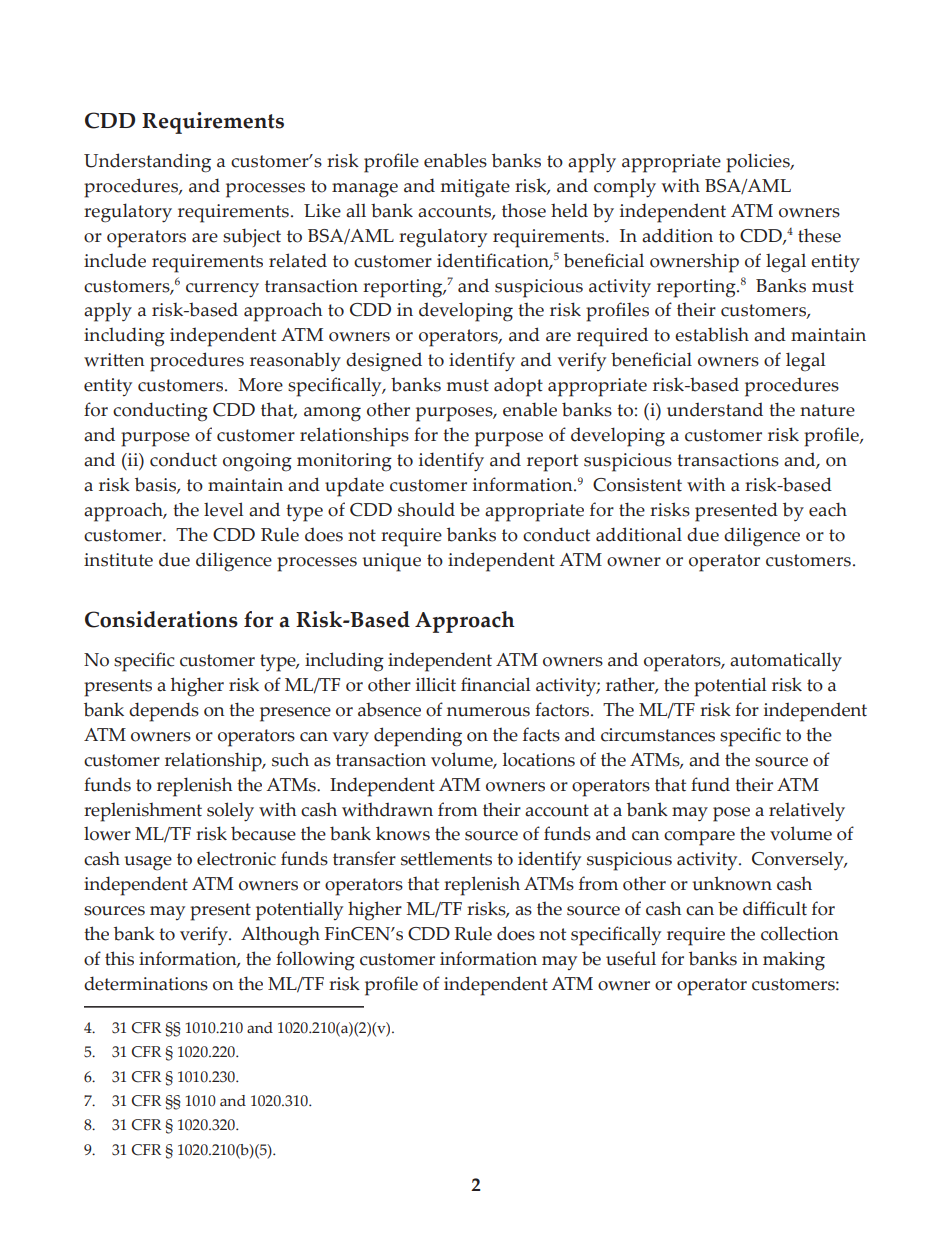 The image size is (952, 1233). What do you see at coordinates (518, 387) in the page?
I see `adopt` at bounding box center [518, 387].
